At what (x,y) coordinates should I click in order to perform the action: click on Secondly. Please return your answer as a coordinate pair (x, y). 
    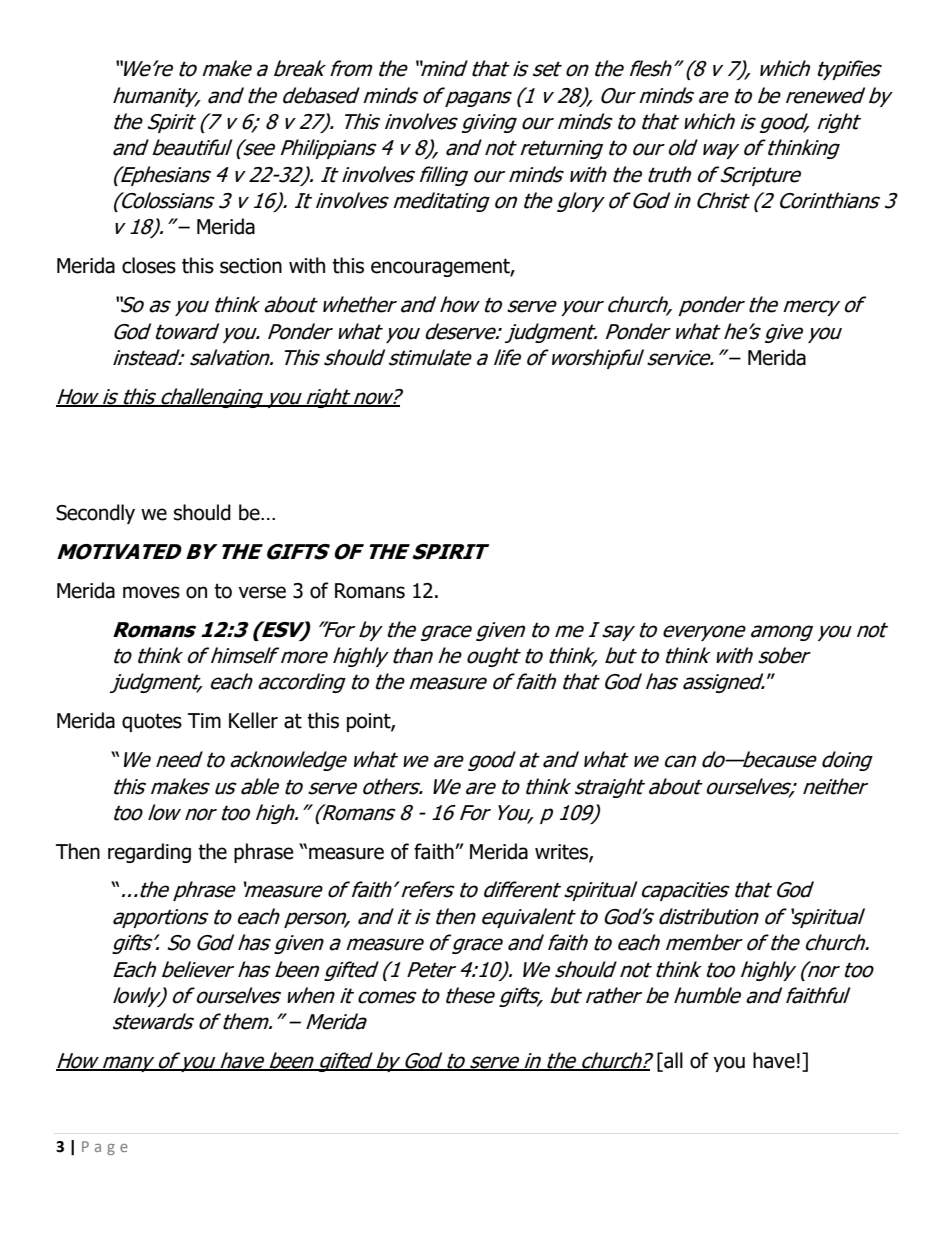
    Looking at the image, I should click on (95, 514).
